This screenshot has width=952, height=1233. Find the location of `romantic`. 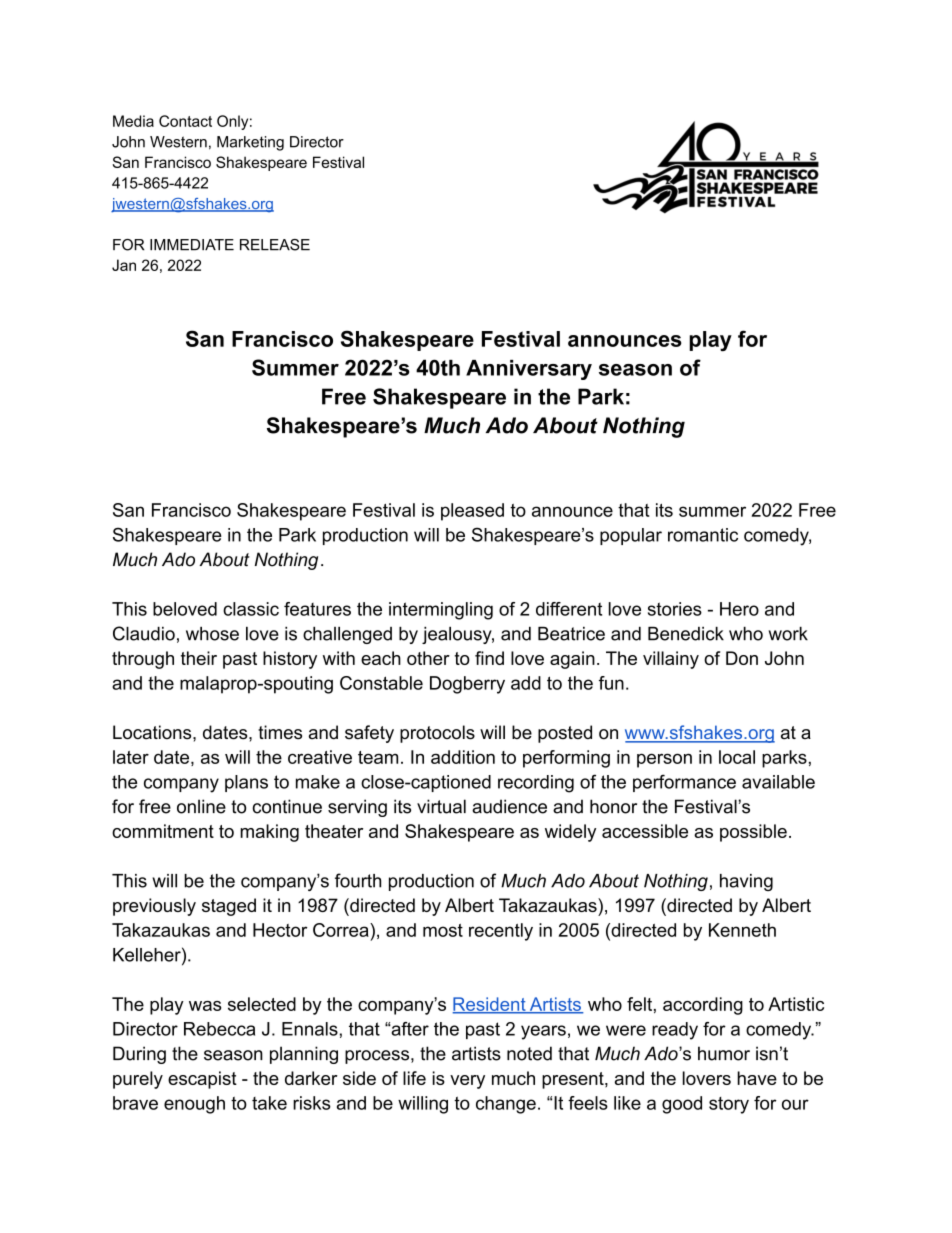

romantic is located at coordinates (703, 535).
